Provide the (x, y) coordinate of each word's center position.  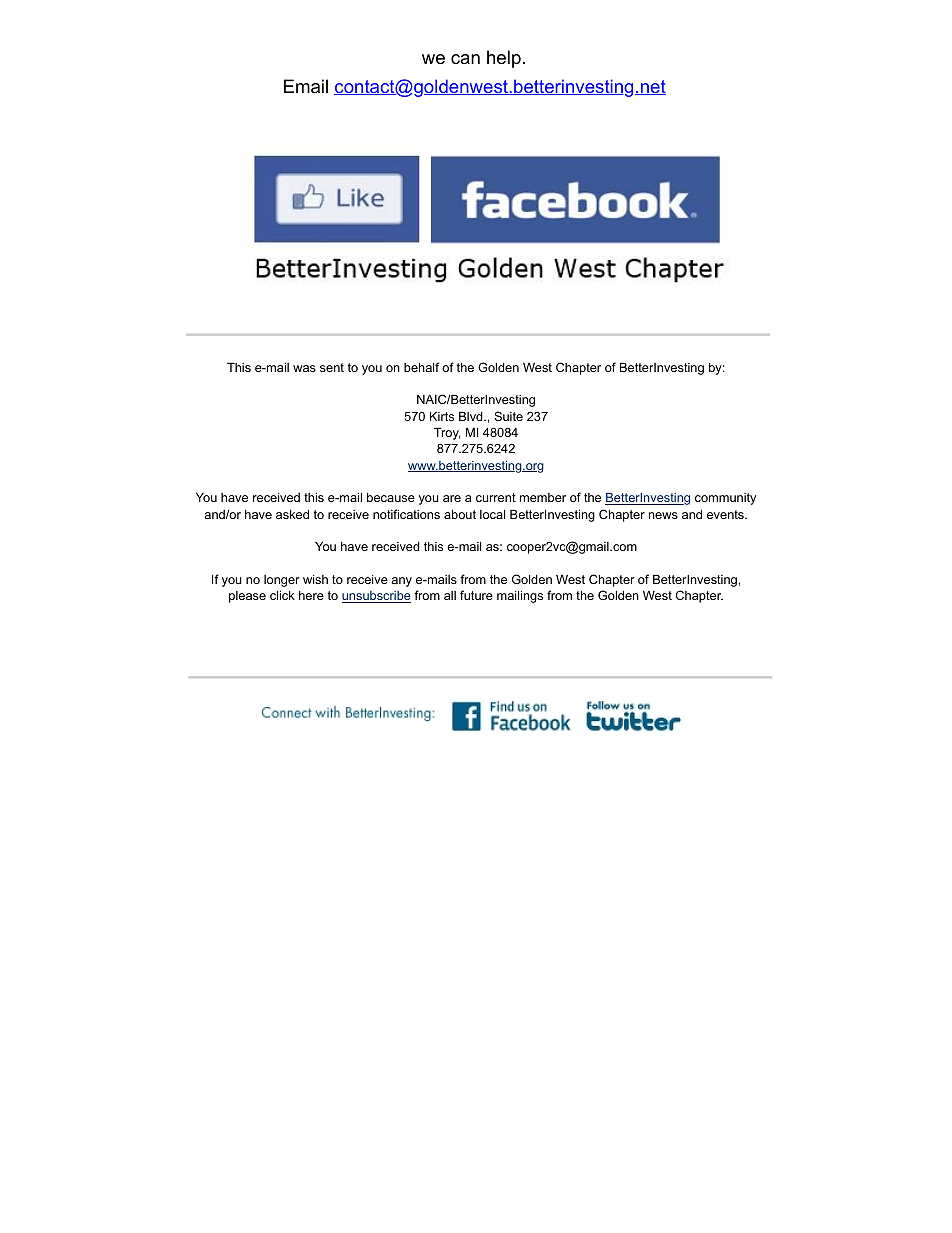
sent (332, 367)
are (452, 498)
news (663, 515)
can (465, 59)
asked (292, 514)
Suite (508, 416)
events (726, 514)
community (725, 499)
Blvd (472, 416)
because (391, 497)
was (304, 368)
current (496, 497)
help (504, 59)
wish (315, 579)
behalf (421, 367)
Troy (447, 433)
